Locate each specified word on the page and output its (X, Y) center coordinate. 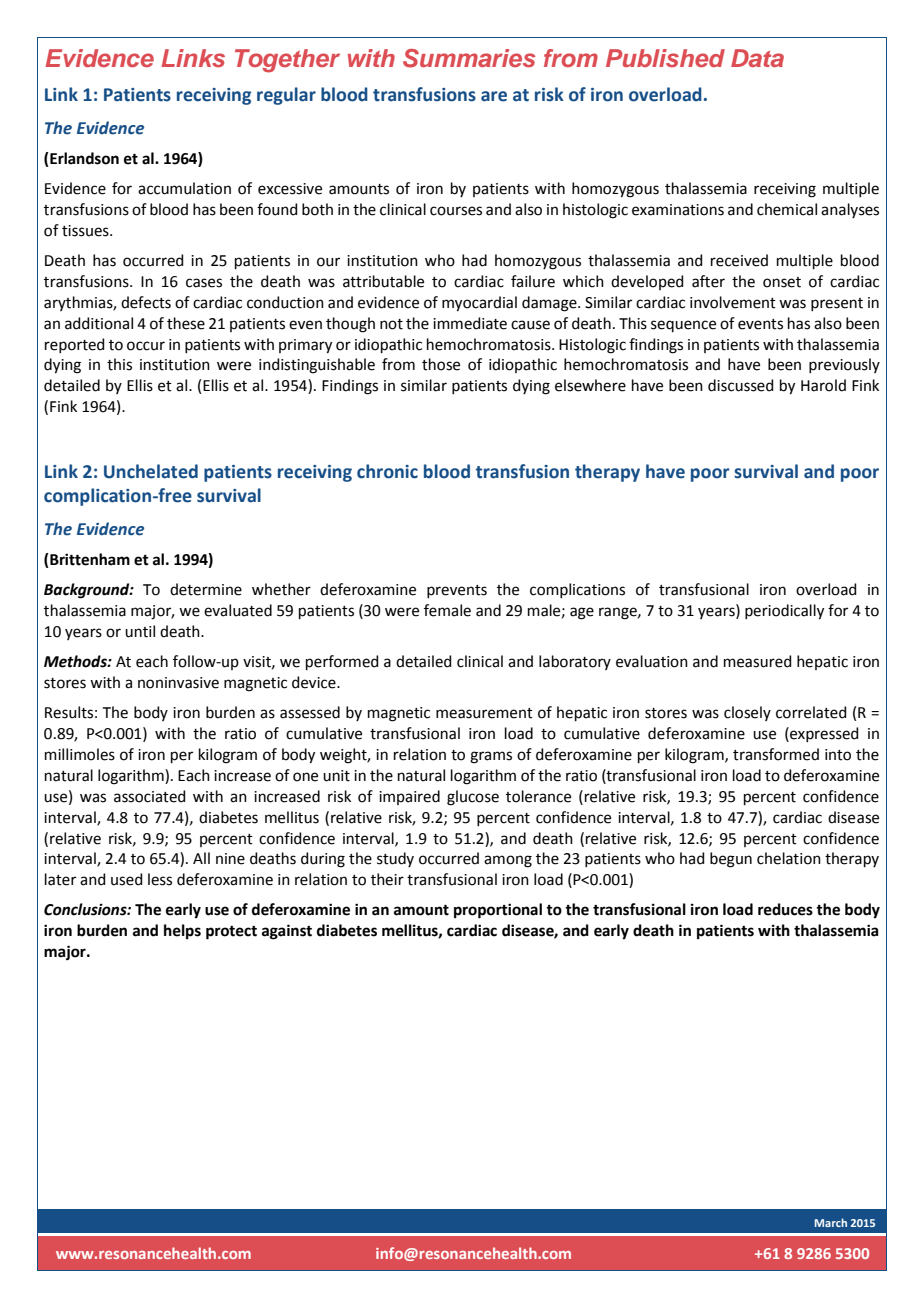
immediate (470, 323)
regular (286, 96)
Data (757, 58)
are (494, 96)
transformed (776, 754)
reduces (785, 909)
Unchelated (151, 471)
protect (231, 933)
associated (150, 796)
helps (182, 932)
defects (146, 302)
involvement (733, 302)
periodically (784, 612)
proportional (498, 911)
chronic (387, 471)
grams (491, 757)
